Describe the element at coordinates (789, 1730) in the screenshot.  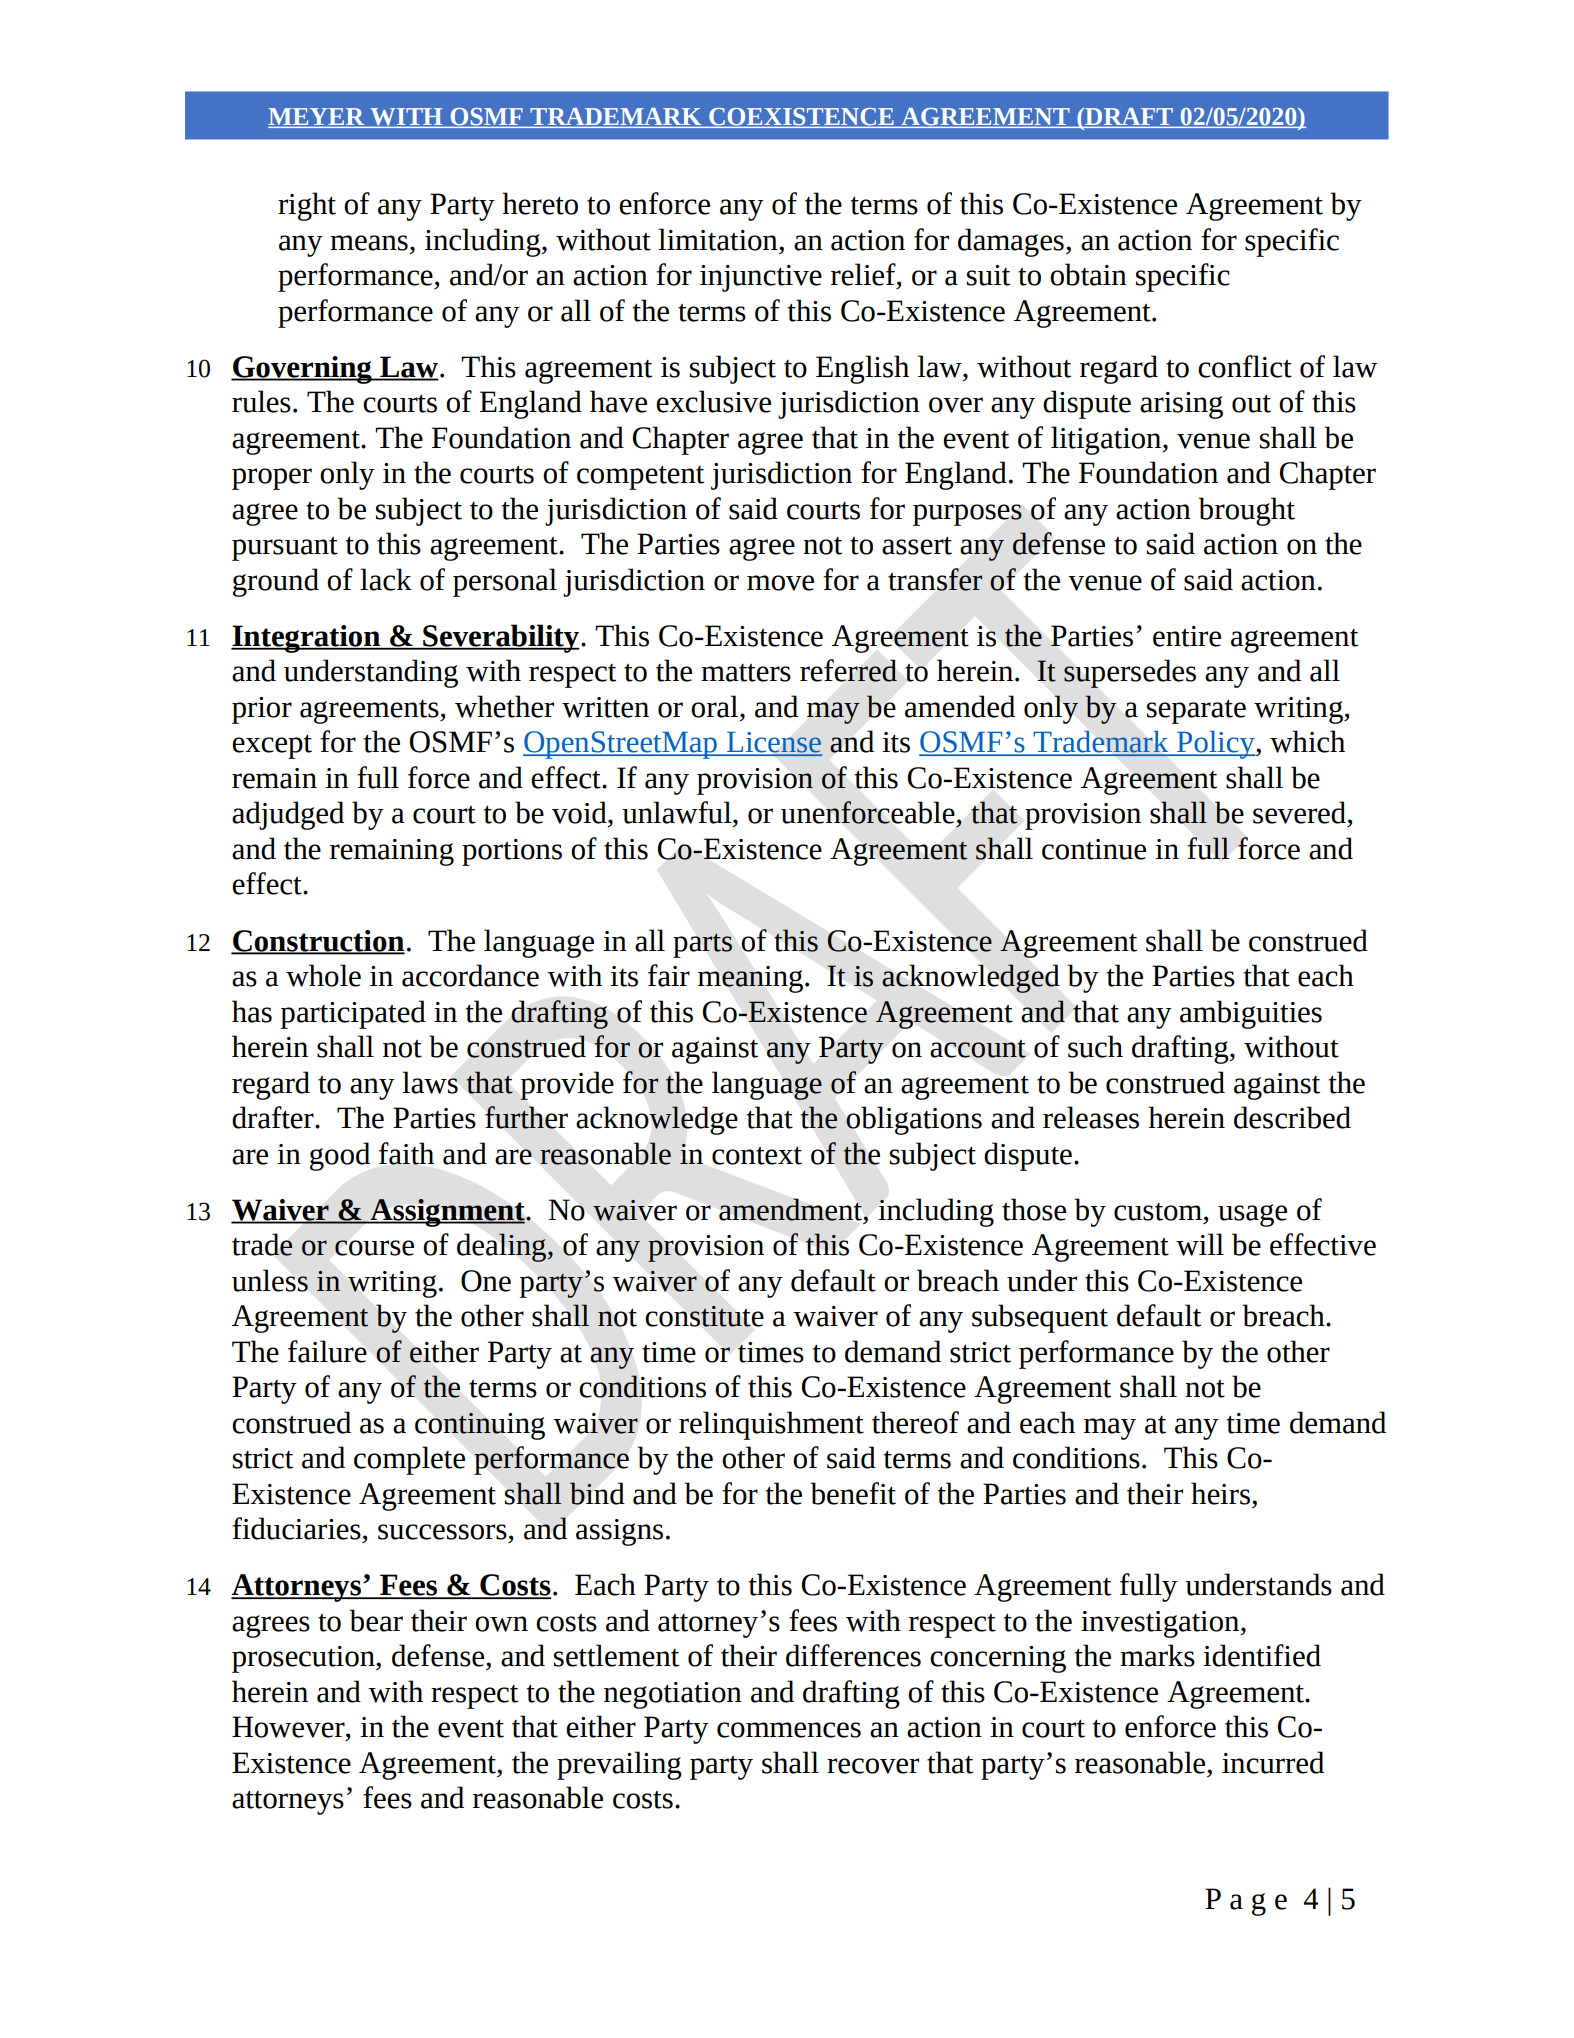
I see `commences` at that location.
